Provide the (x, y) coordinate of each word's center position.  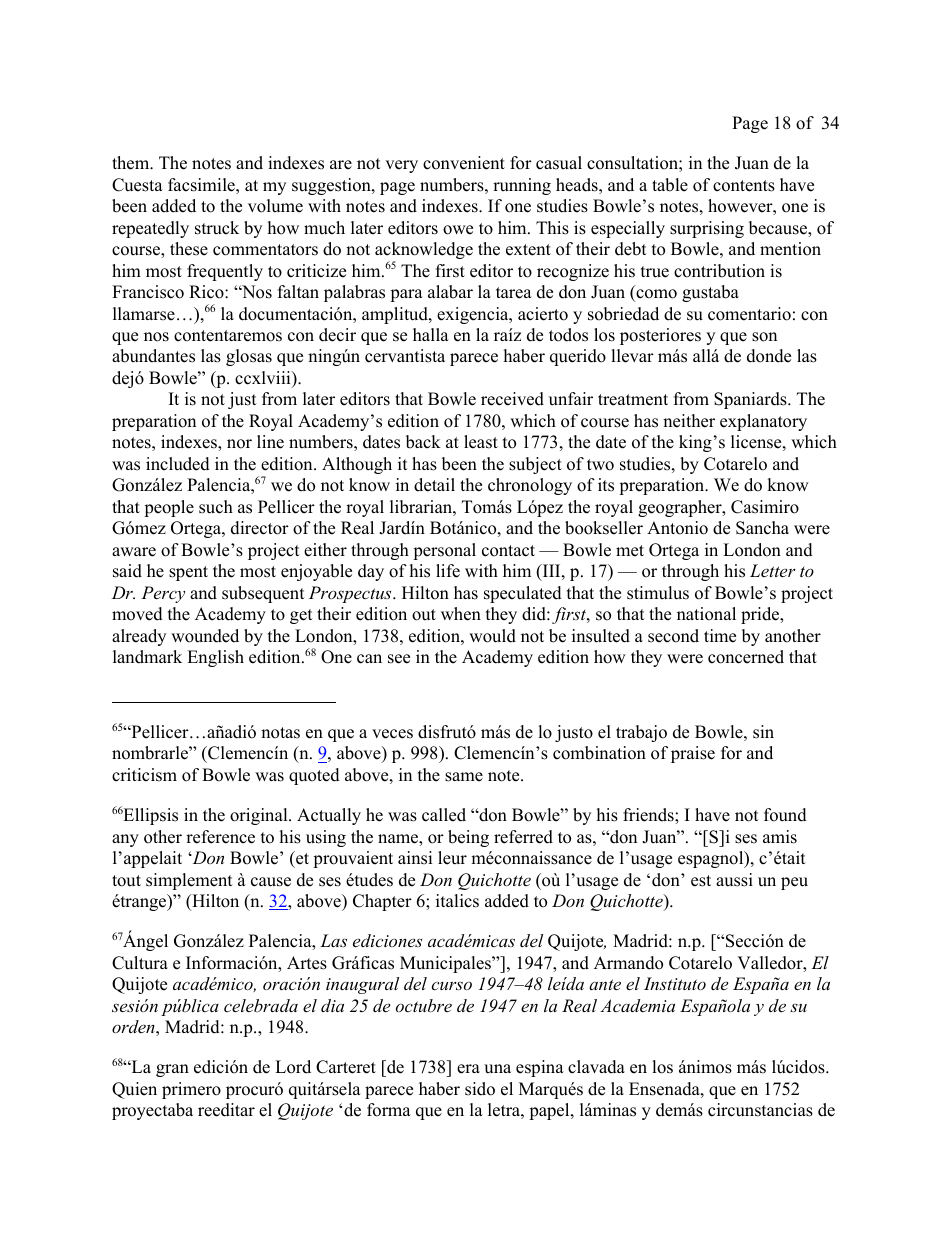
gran (172, 1070)
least (481, 442)
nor (239, 444)
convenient (464, 163)
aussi (734, 880)
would (492, 636)
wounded (205, 636)
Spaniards (751, 400)
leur (452, 858)
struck (217, 228)
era (468, 1069)
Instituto (675, 983)
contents (744, 186)
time (720, 636)
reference (220, 837)
